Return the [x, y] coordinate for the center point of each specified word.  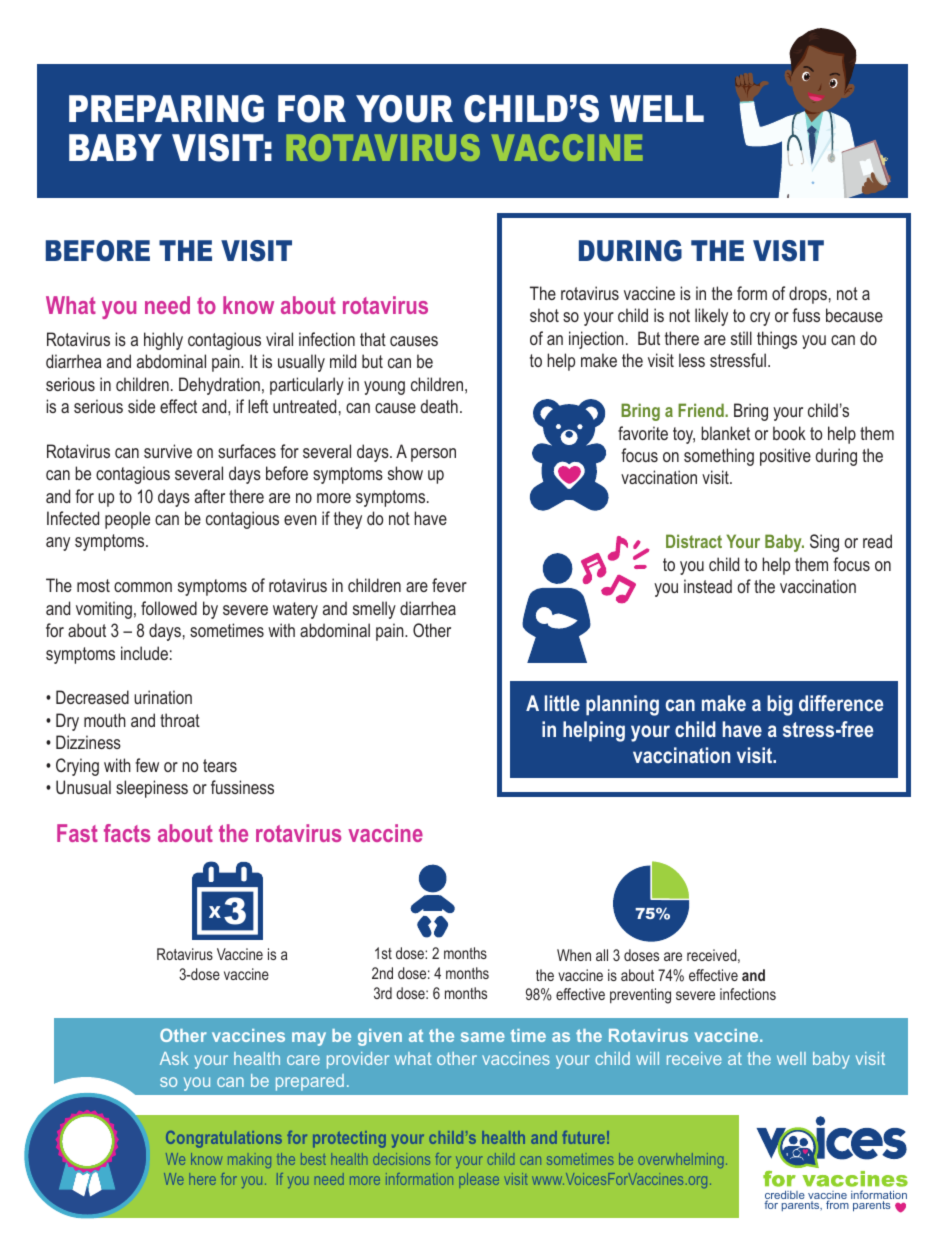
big [780, 705]
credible [785, 1196]
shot [544, 315]
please [479, 1180]
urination [163, 697]
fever [449, 585]
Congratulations [224, 1139]
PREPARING [166, 109]
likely [711, 317]
